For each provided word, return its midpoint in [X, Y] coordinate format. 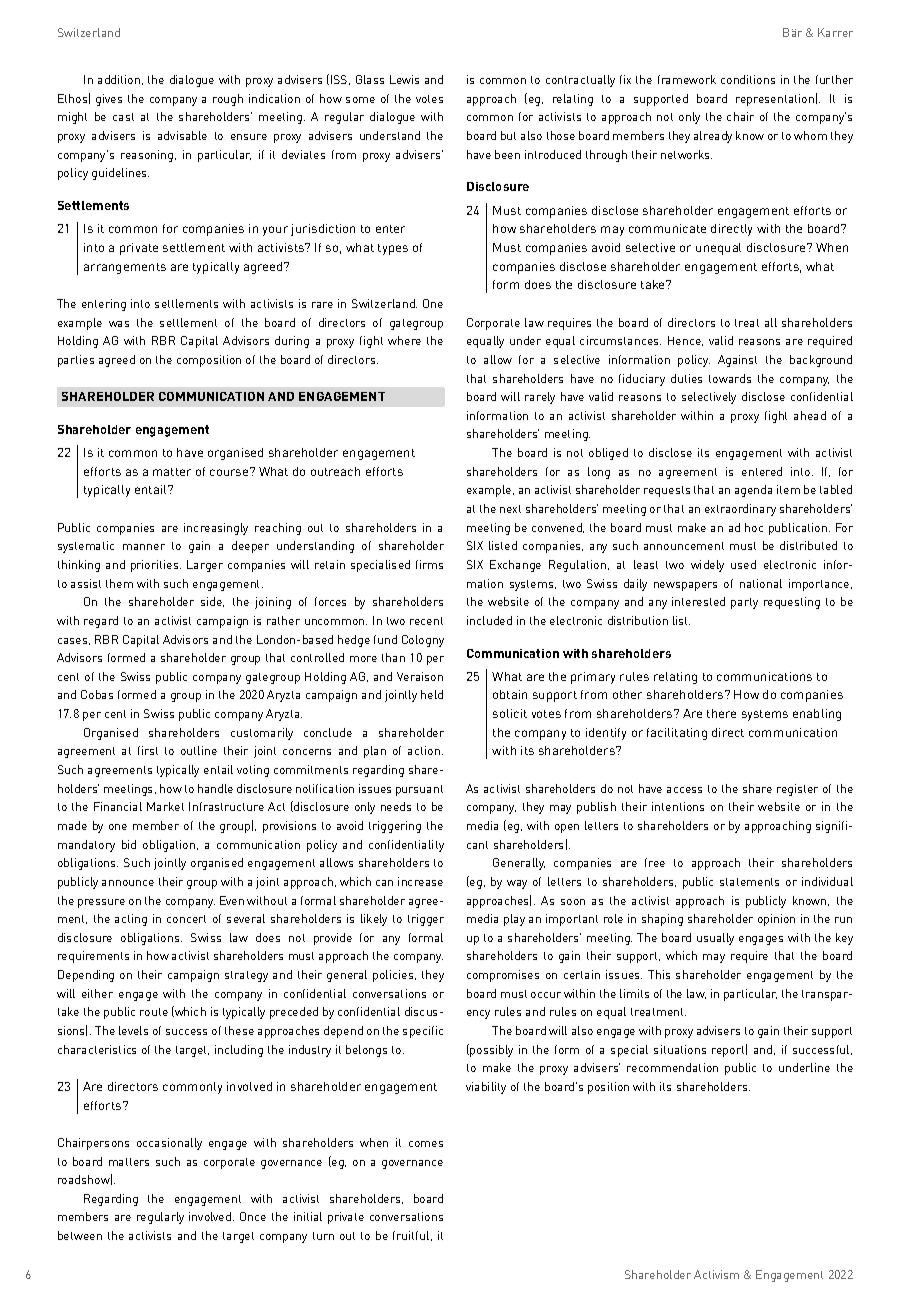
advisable [182, 135]
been [507, 154]
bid [129, 844]
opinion [776, 920]
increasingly [216, 529]
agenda [753, 491]
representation [775, 100]
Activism [716, 1274]
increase [420, 881]
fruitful [412, 1236]
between [80, 1235]
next [510, 509]
